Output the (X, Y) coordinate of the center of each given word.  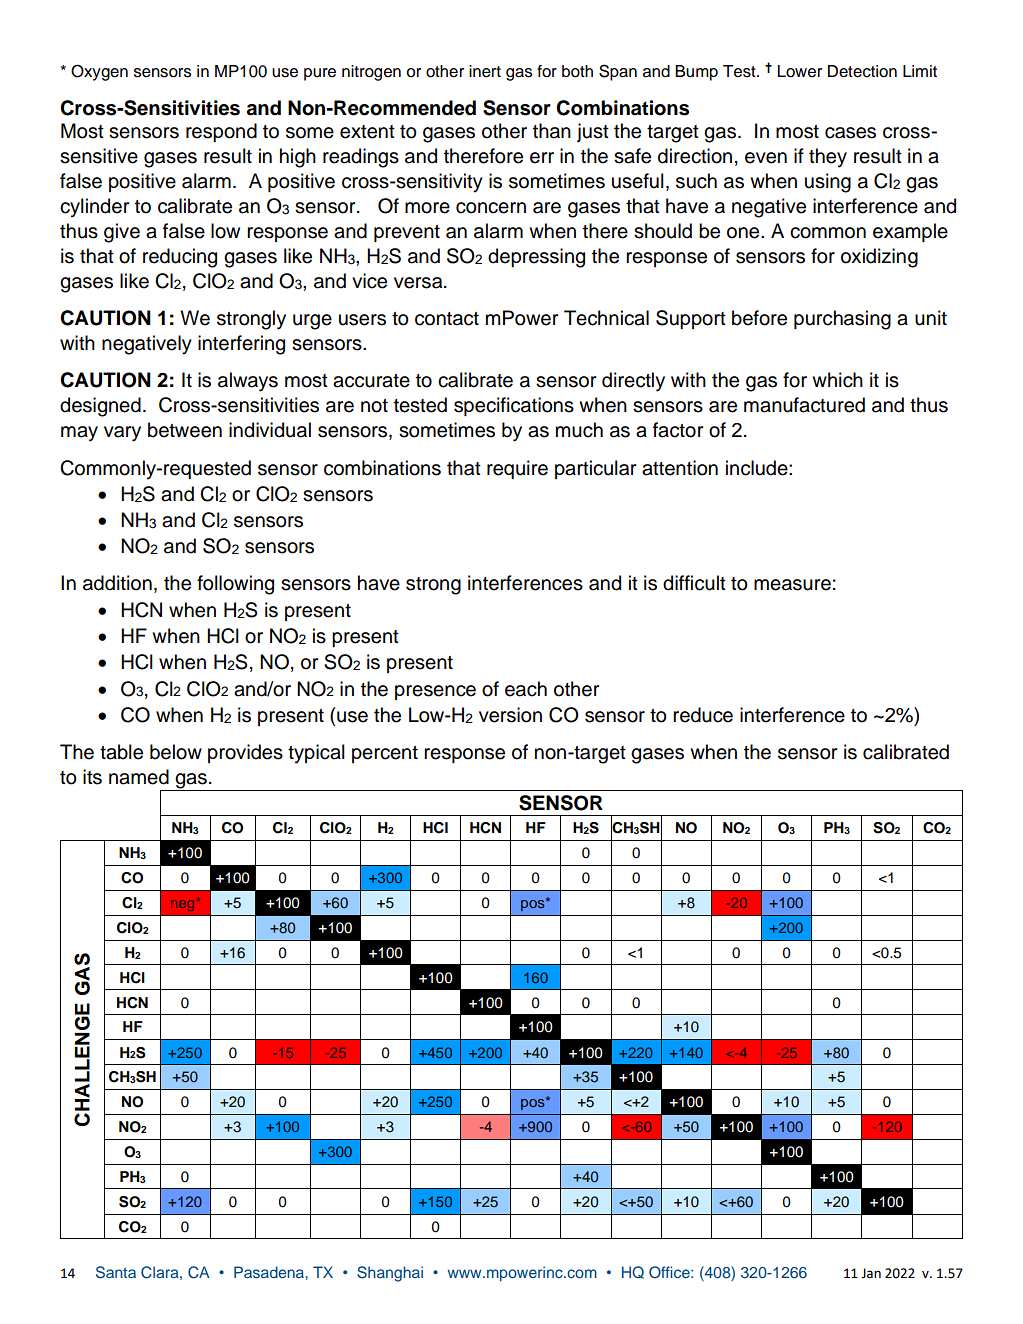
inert (485, 71)
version (510, 715)
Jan (871, 1273)
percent (385, 754)
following (235, 585)
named (139, 777)
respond (221, 132)
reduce (703, 715)
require (517, 469)
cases (850, 133)
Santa (116, 1272)
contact (447, 319)
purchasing (842, 320)
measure (792, 585)
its (92, 777)
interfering (241, 345)
